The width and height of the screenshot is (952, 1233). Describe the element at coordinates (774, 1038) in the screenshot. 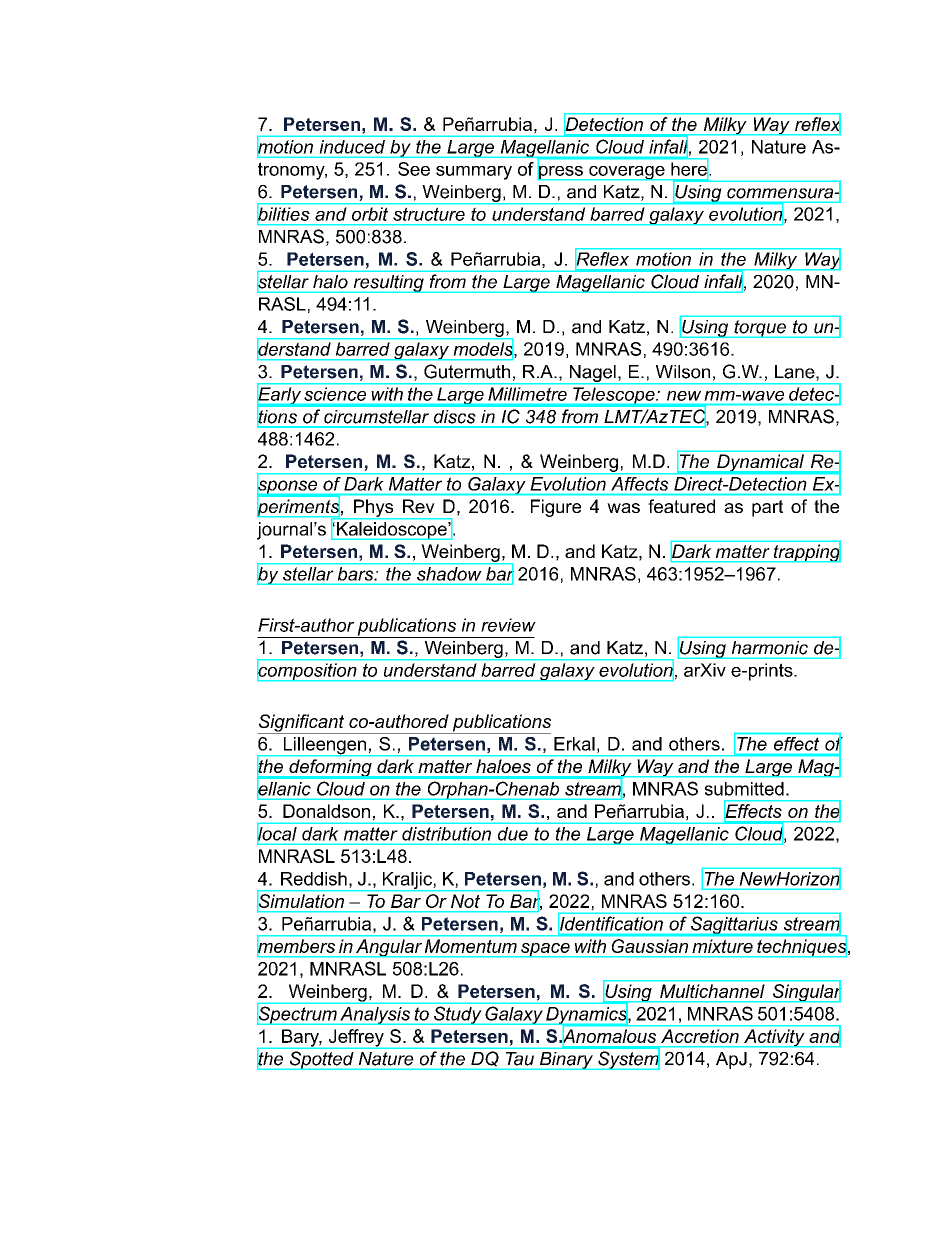

I see `Activity` at that location.
